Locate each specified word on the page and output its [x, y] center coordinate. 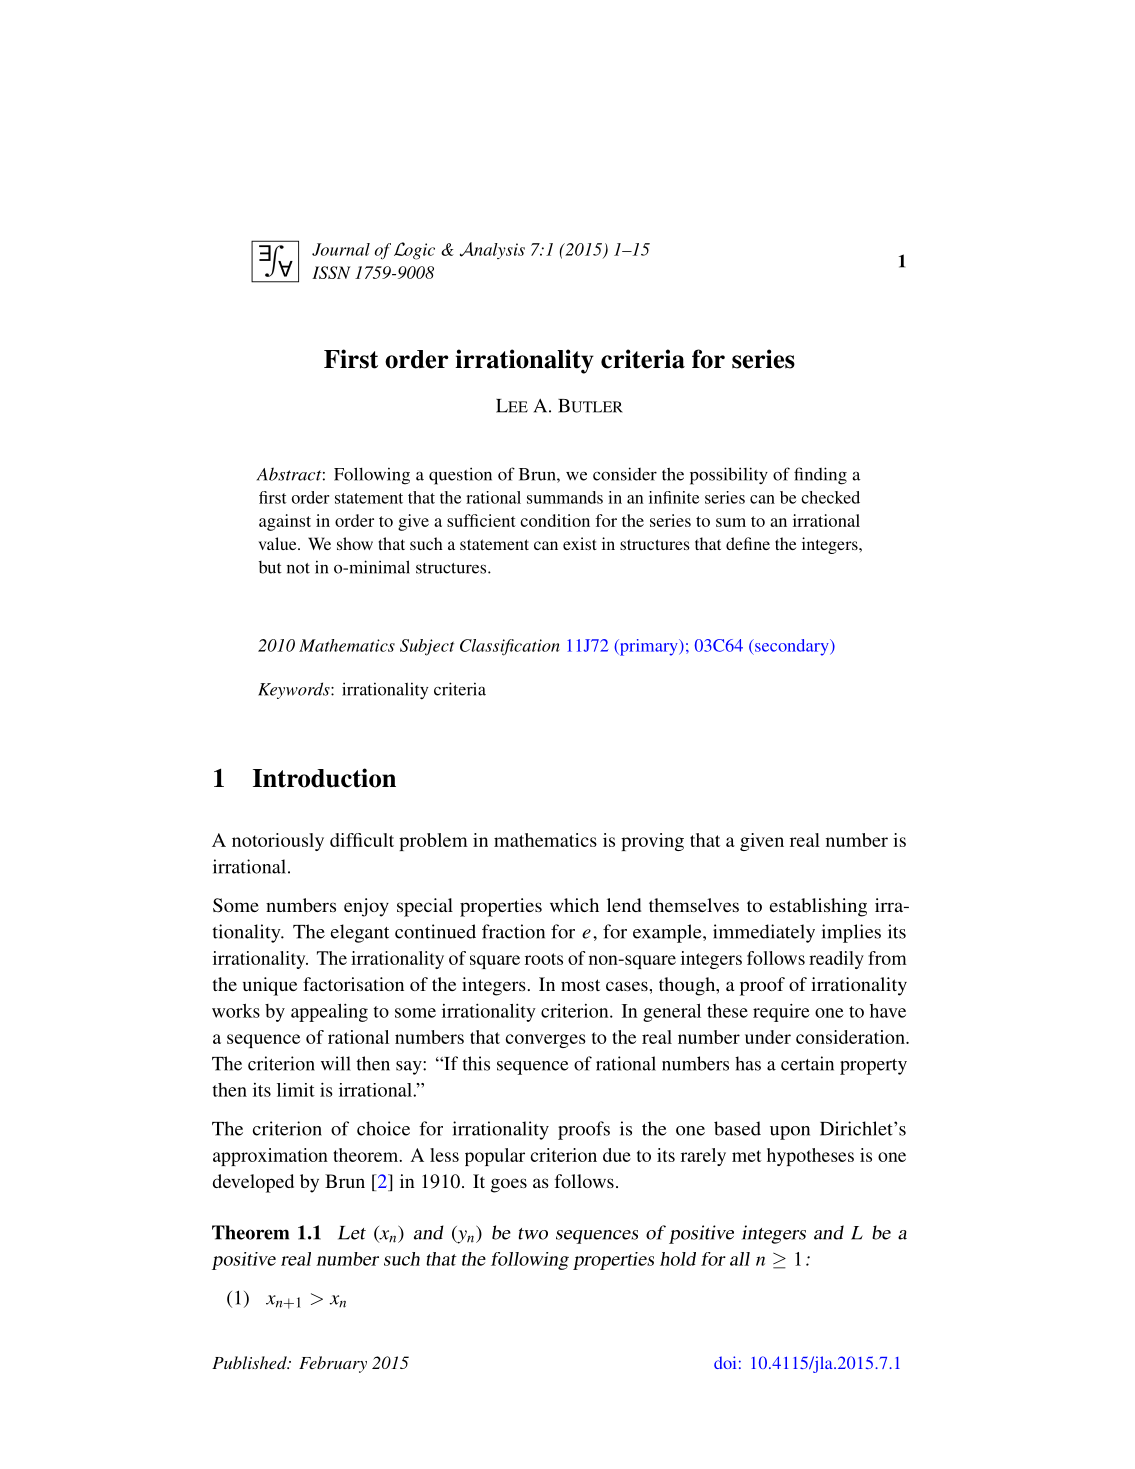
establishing [818, 907]
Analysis [492, 250]
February [333, 1364]
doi [725, 1362]
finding [820, 476]
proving [652, 842]
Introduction [324, 778]
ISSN [331, 272]
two [533, 1234]
